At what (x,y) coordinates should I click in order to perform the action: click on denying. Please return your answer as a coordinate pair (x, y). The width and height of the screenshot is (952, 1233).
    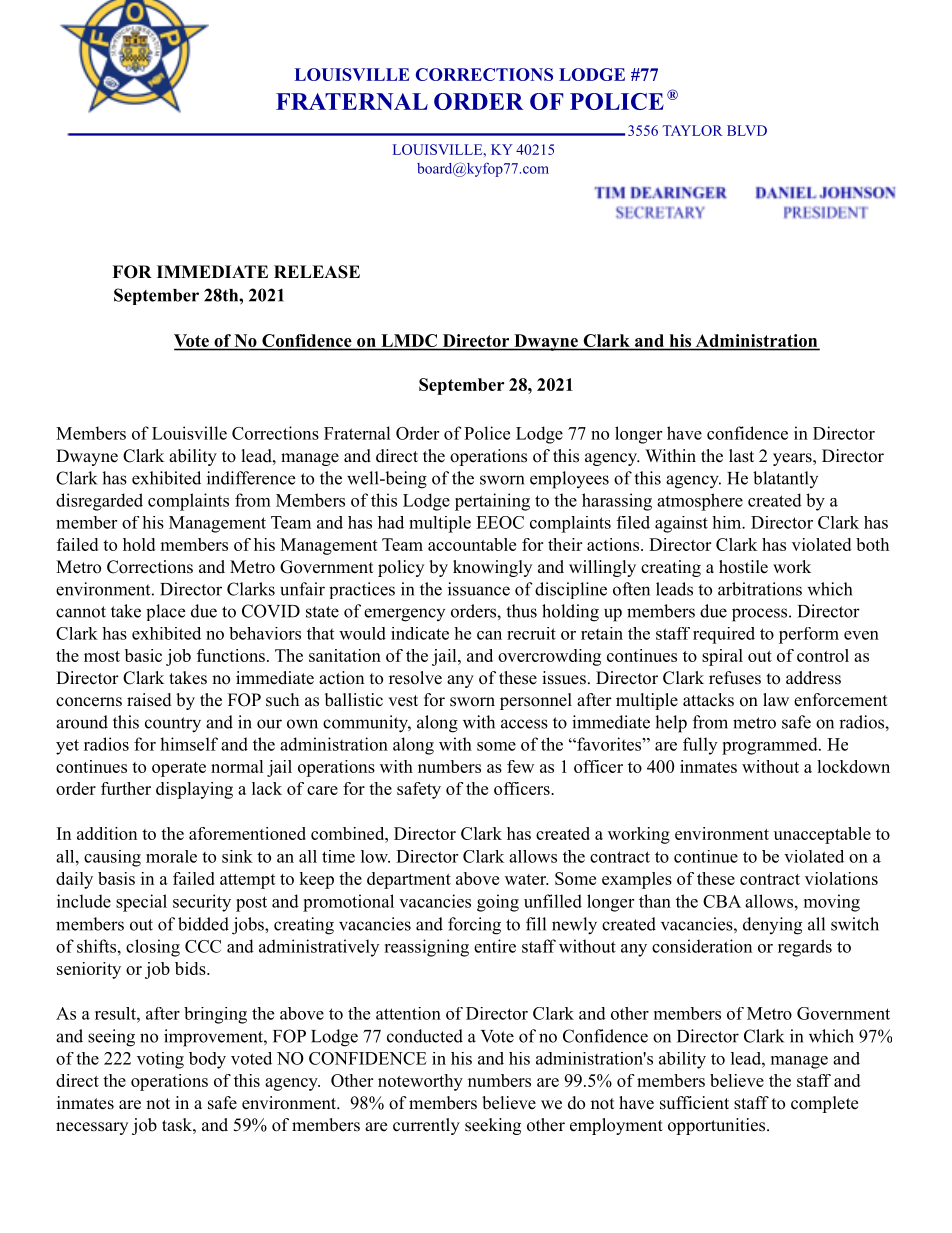
    Looking at the image, I should click on (772, 926).
